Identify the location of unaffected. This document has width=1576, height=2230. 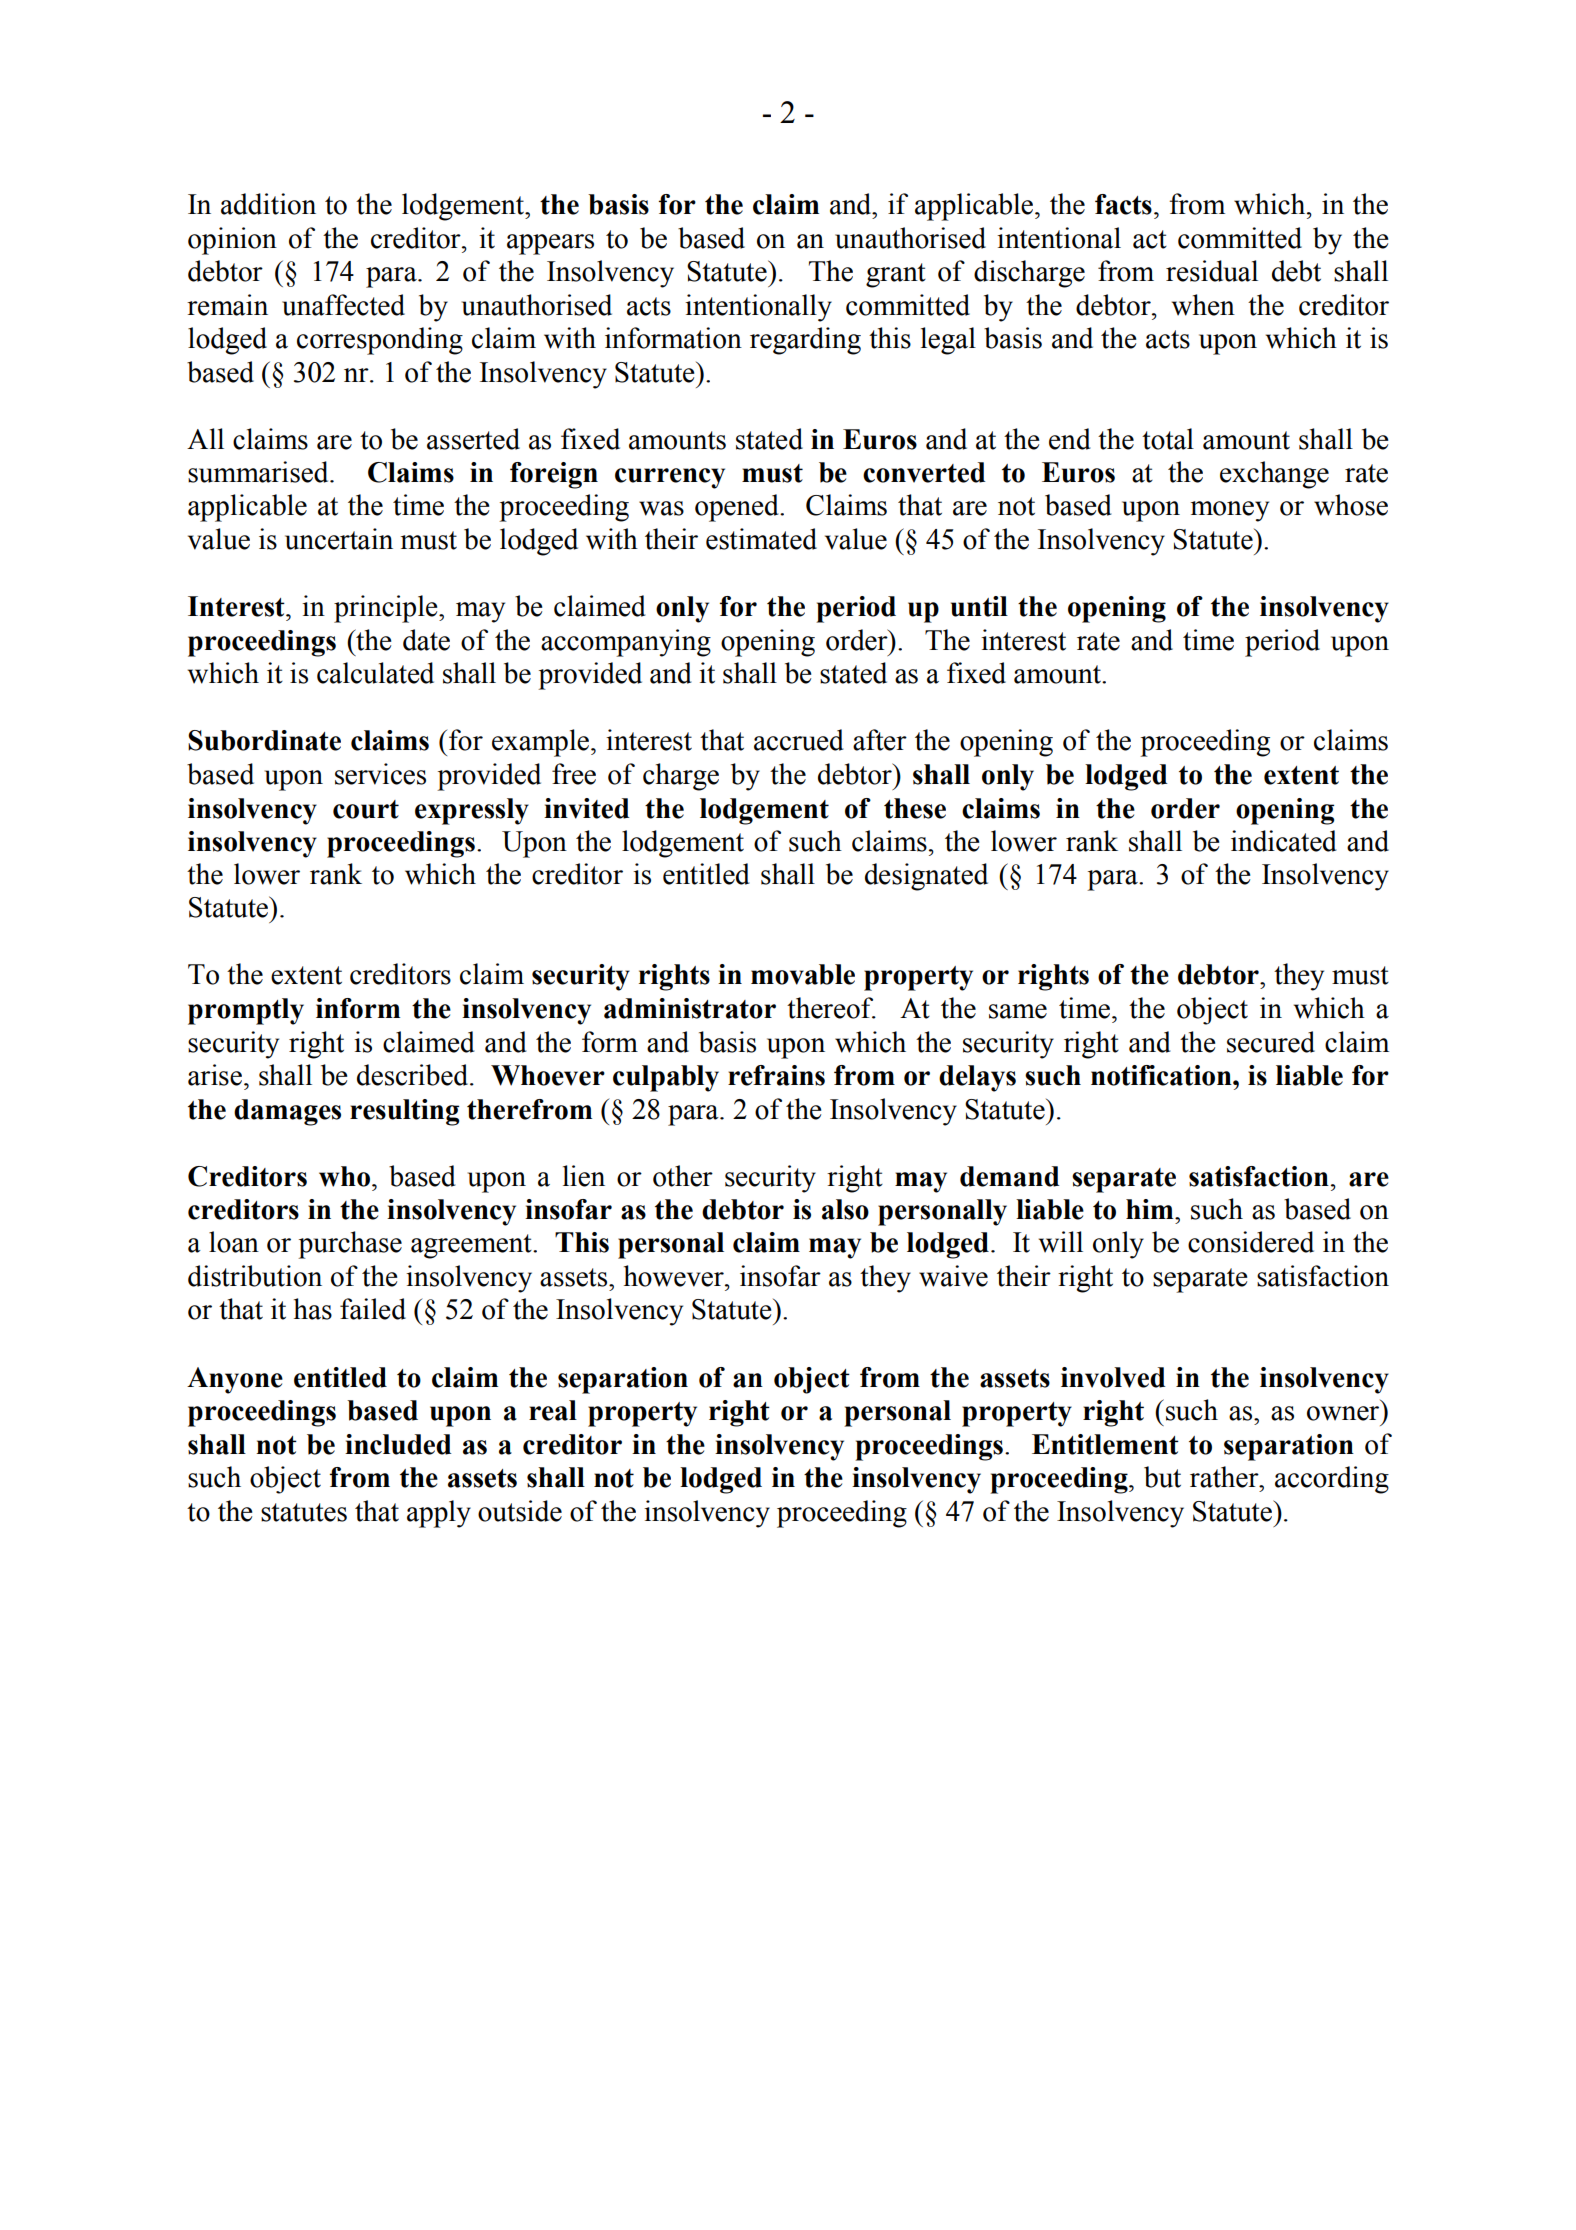
(343, 305).
